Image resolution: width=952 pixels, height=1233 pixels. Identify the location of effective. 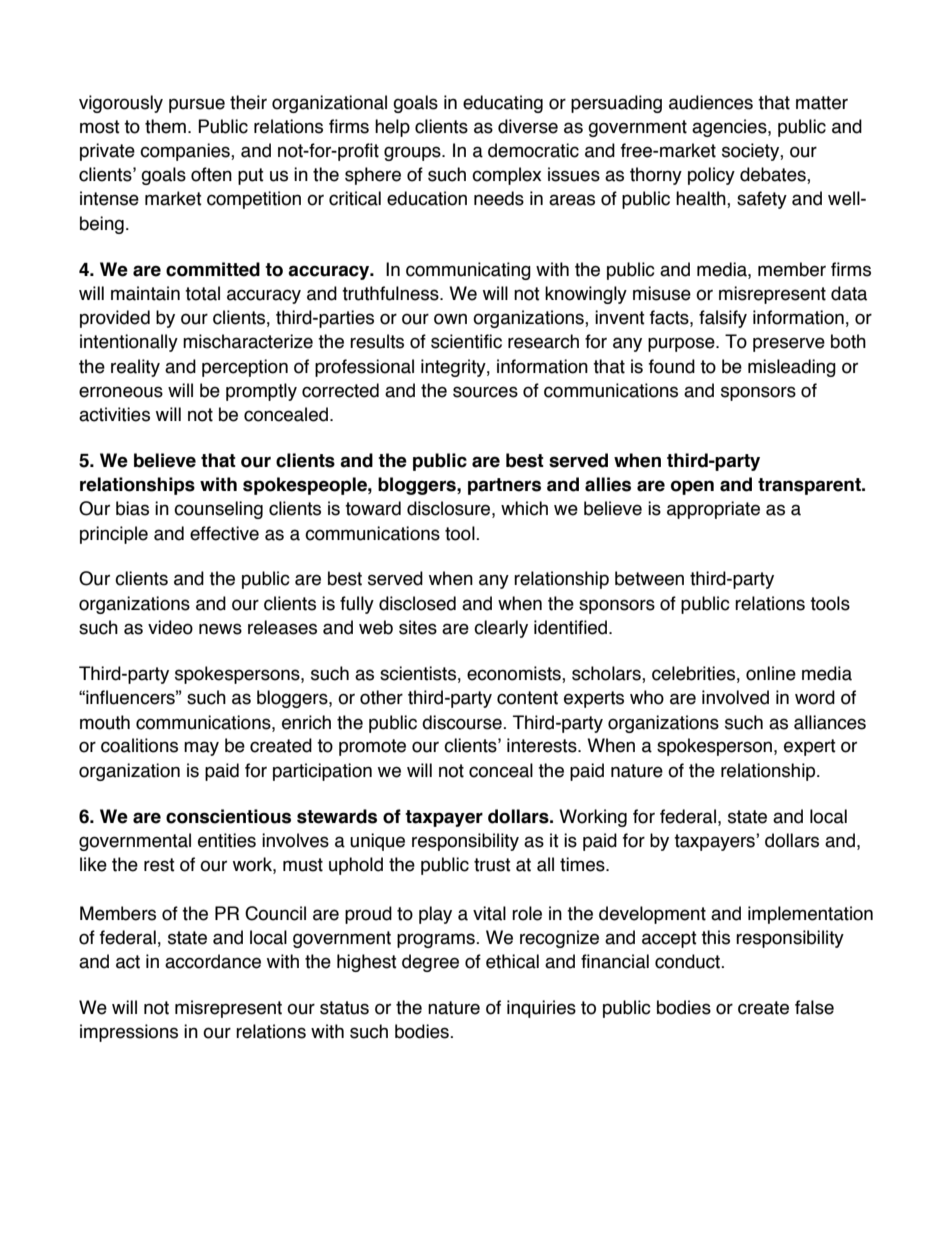
(224, 533).
